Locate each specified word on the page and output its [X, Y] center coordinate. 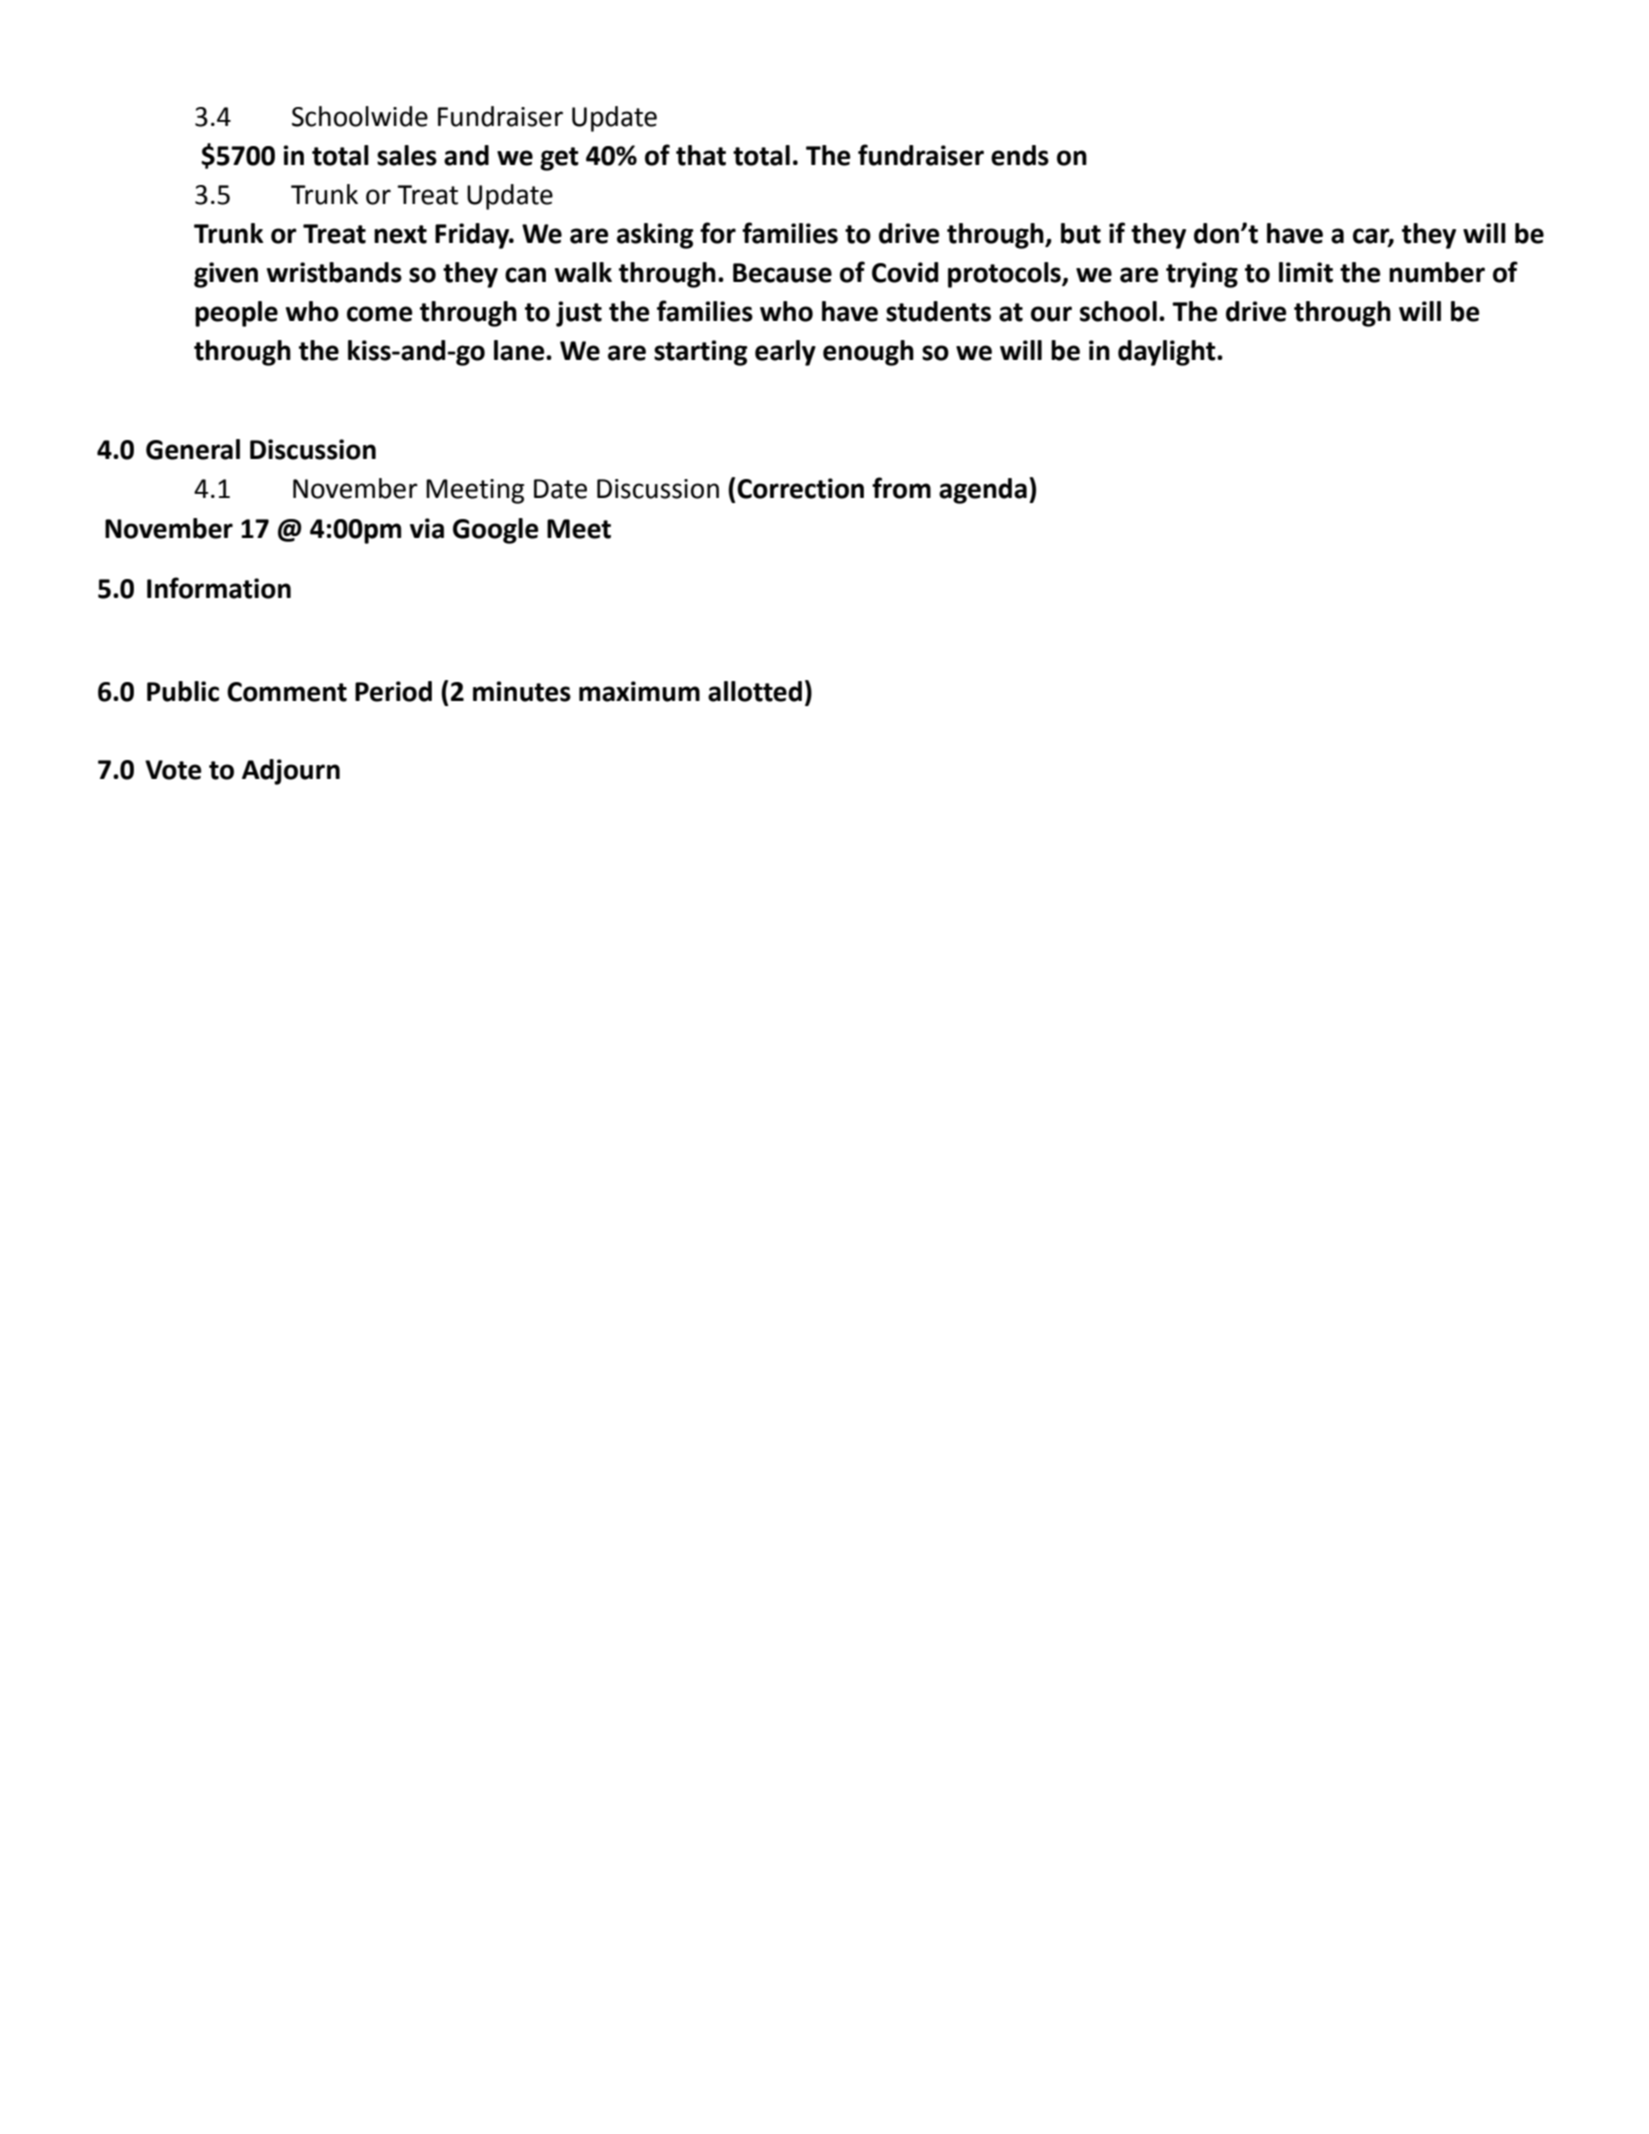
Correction [800, 488]
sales [407, 155]
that [701, 155]
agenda [983, 491]
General [193, 449]
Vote [173, 770]
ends [1020, 155]
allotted [755, 691]
